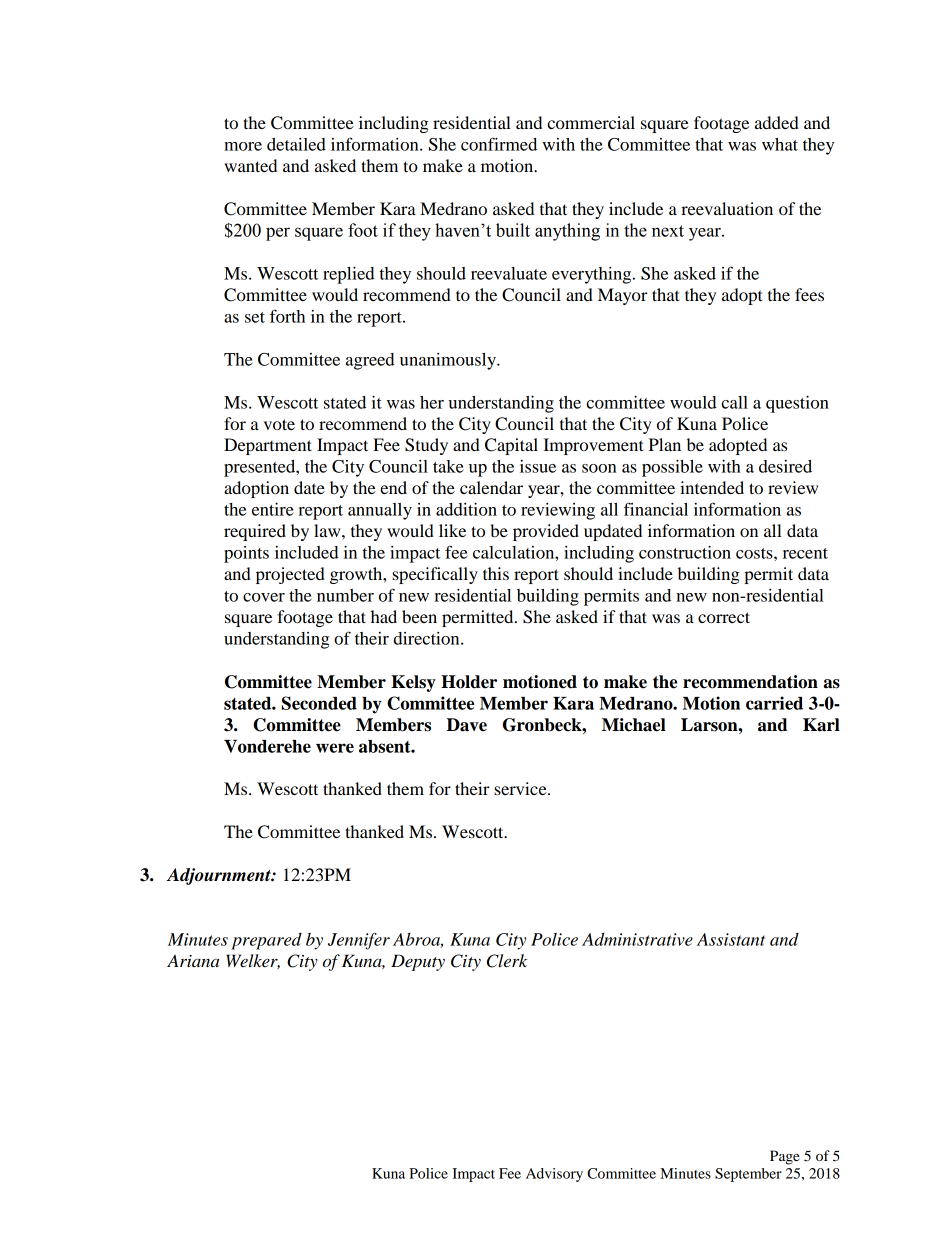  Describe the element at coordinates (755, 553) in the image. I see `costs` at that location.
